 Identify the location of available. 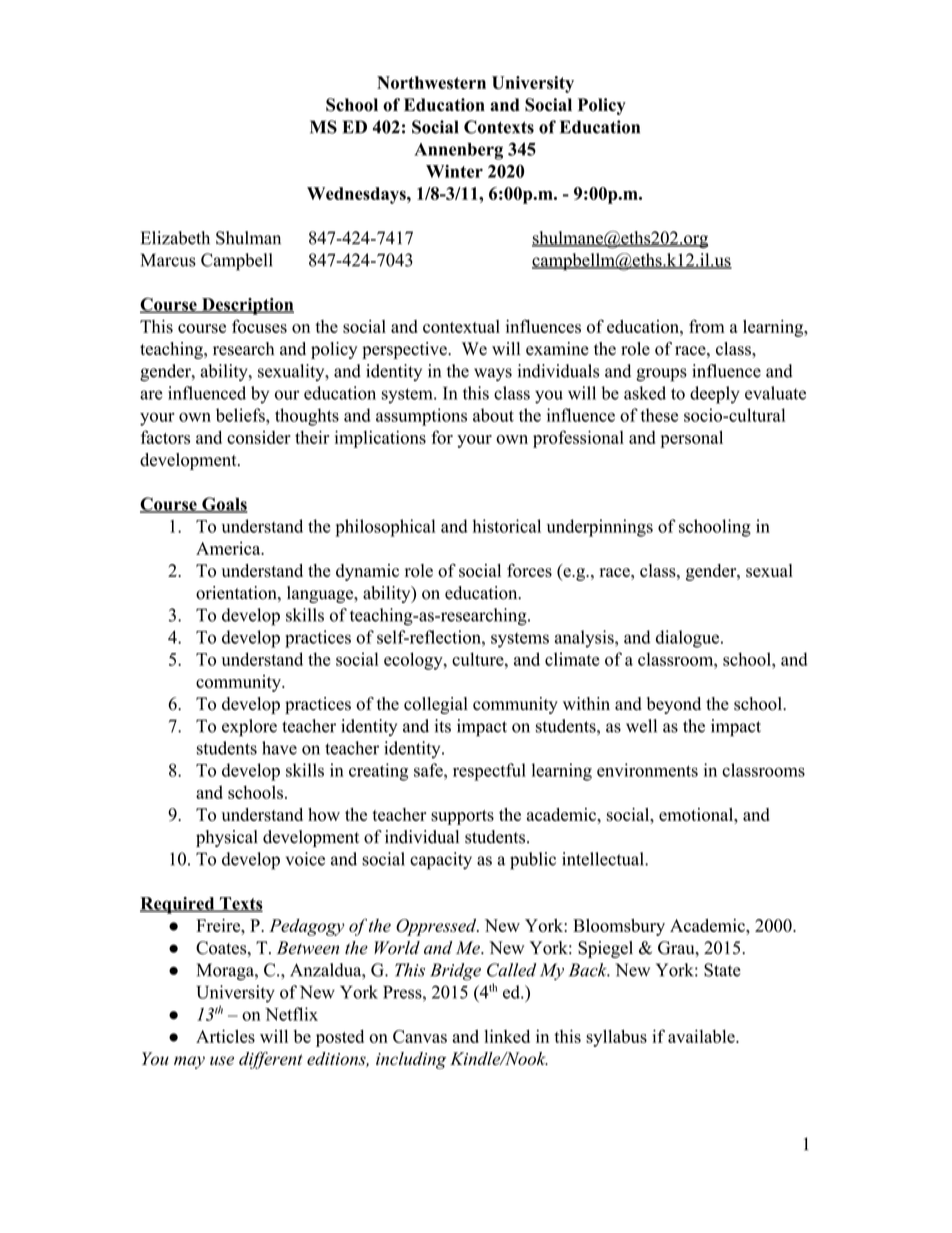
(702, 1036).
